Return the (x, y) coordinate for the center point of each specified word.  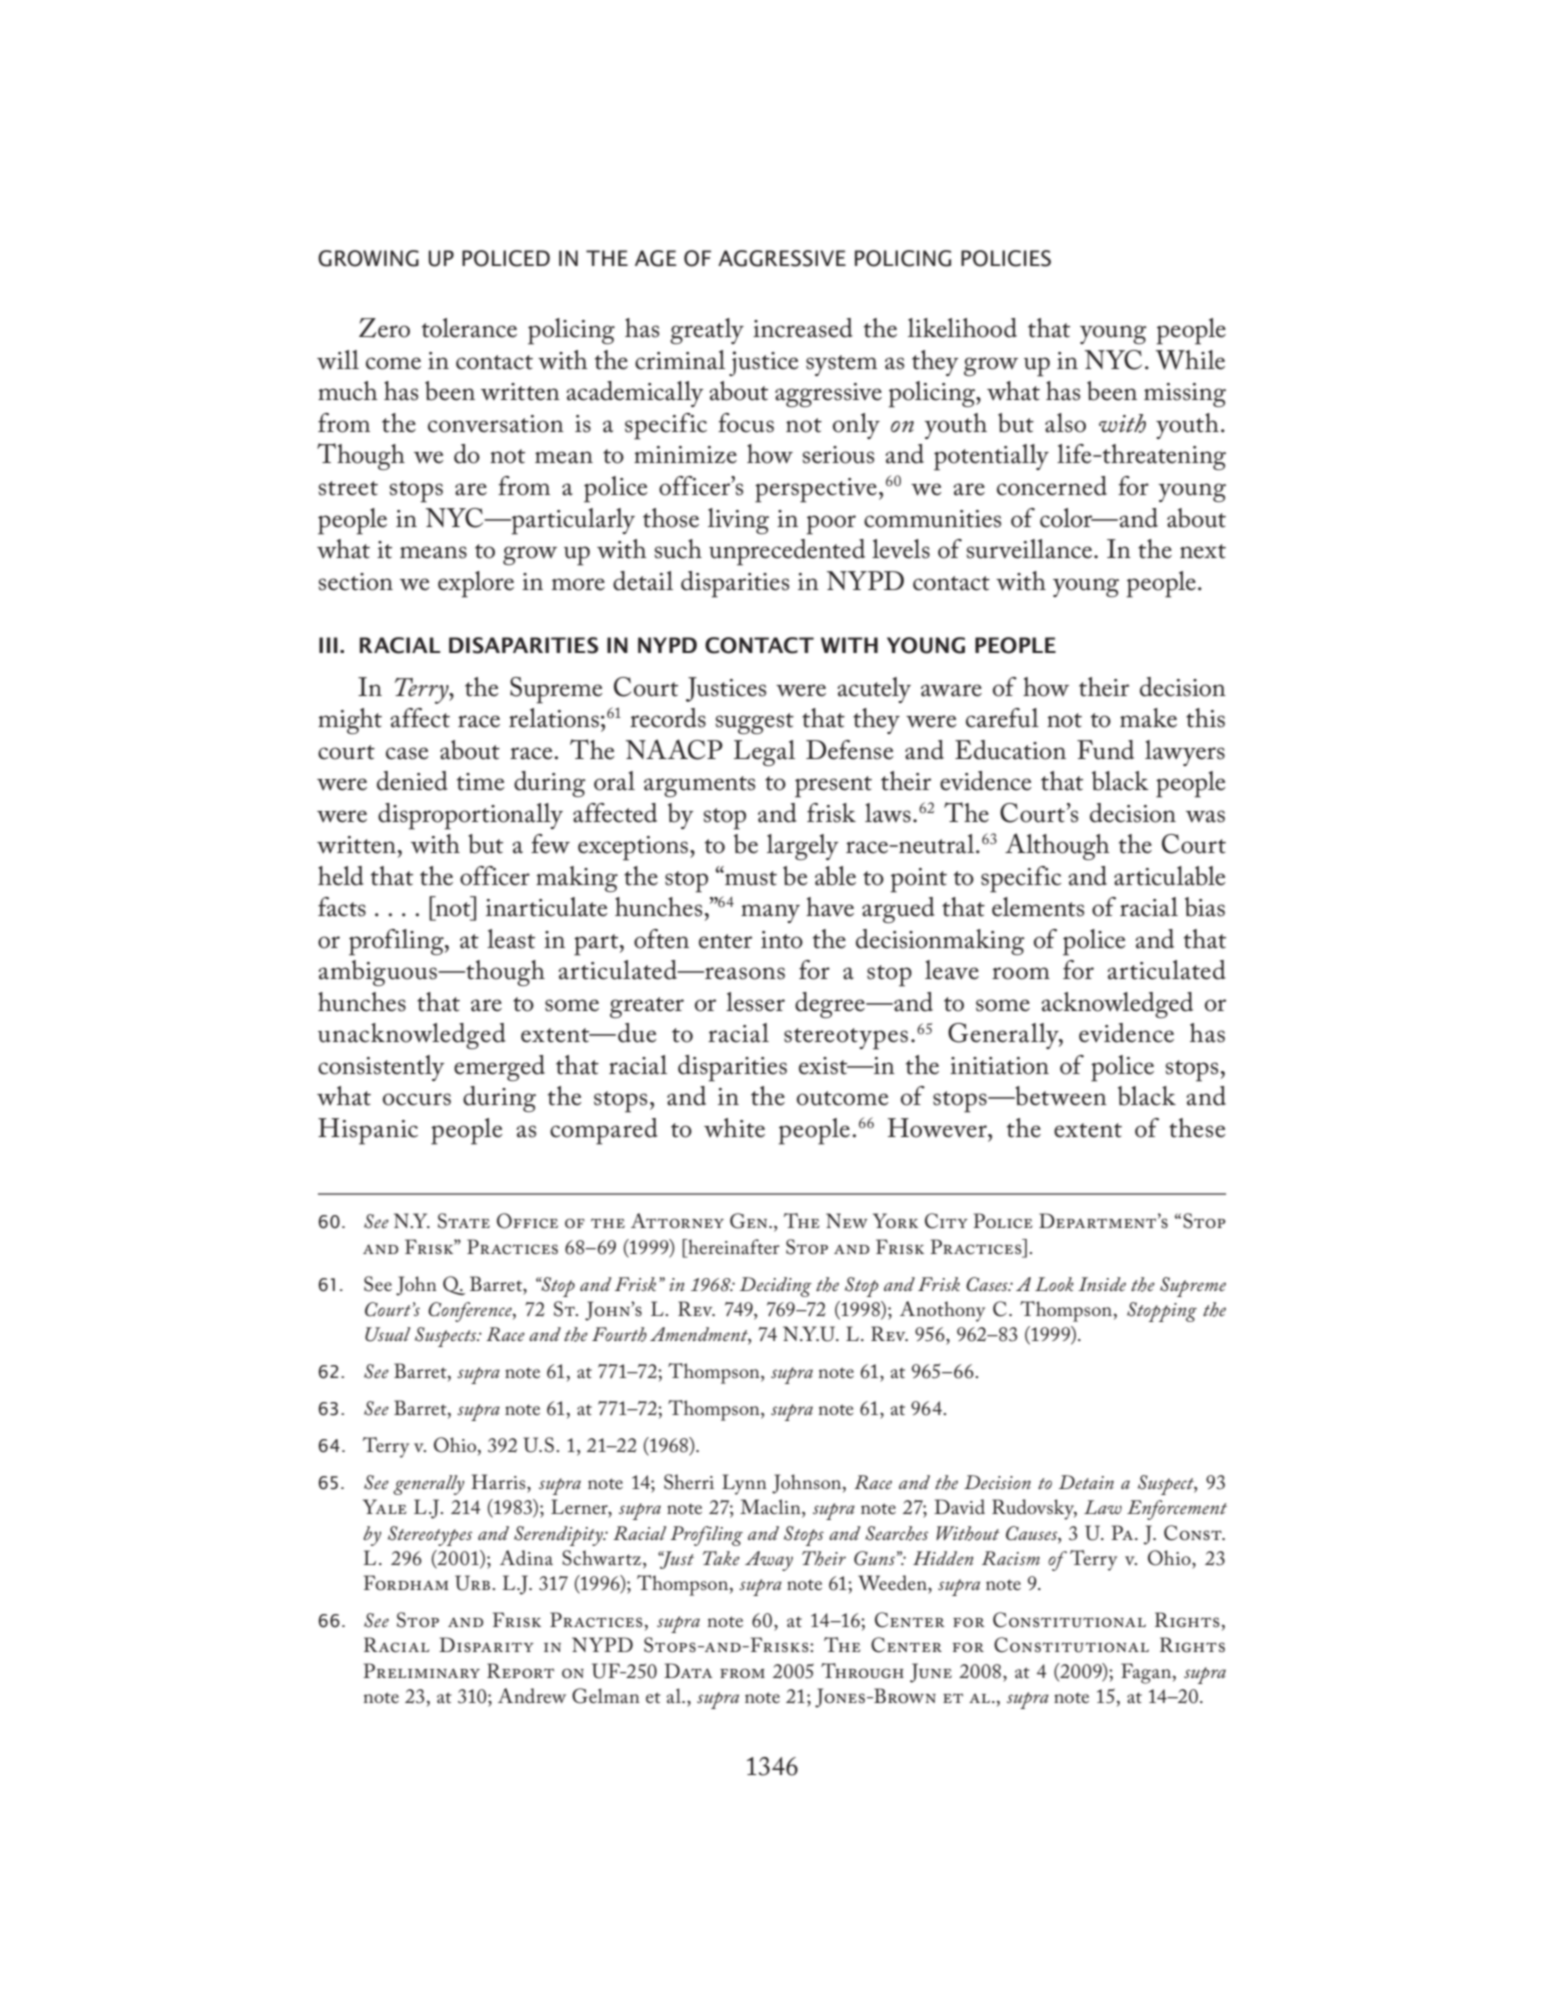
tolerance (469, 328)
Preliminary (421, 1670)
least (511, 939)
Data (688, 1670)
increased (803, 328)
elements (1038, 907)
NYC (1113, 360)
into (782, 940)
